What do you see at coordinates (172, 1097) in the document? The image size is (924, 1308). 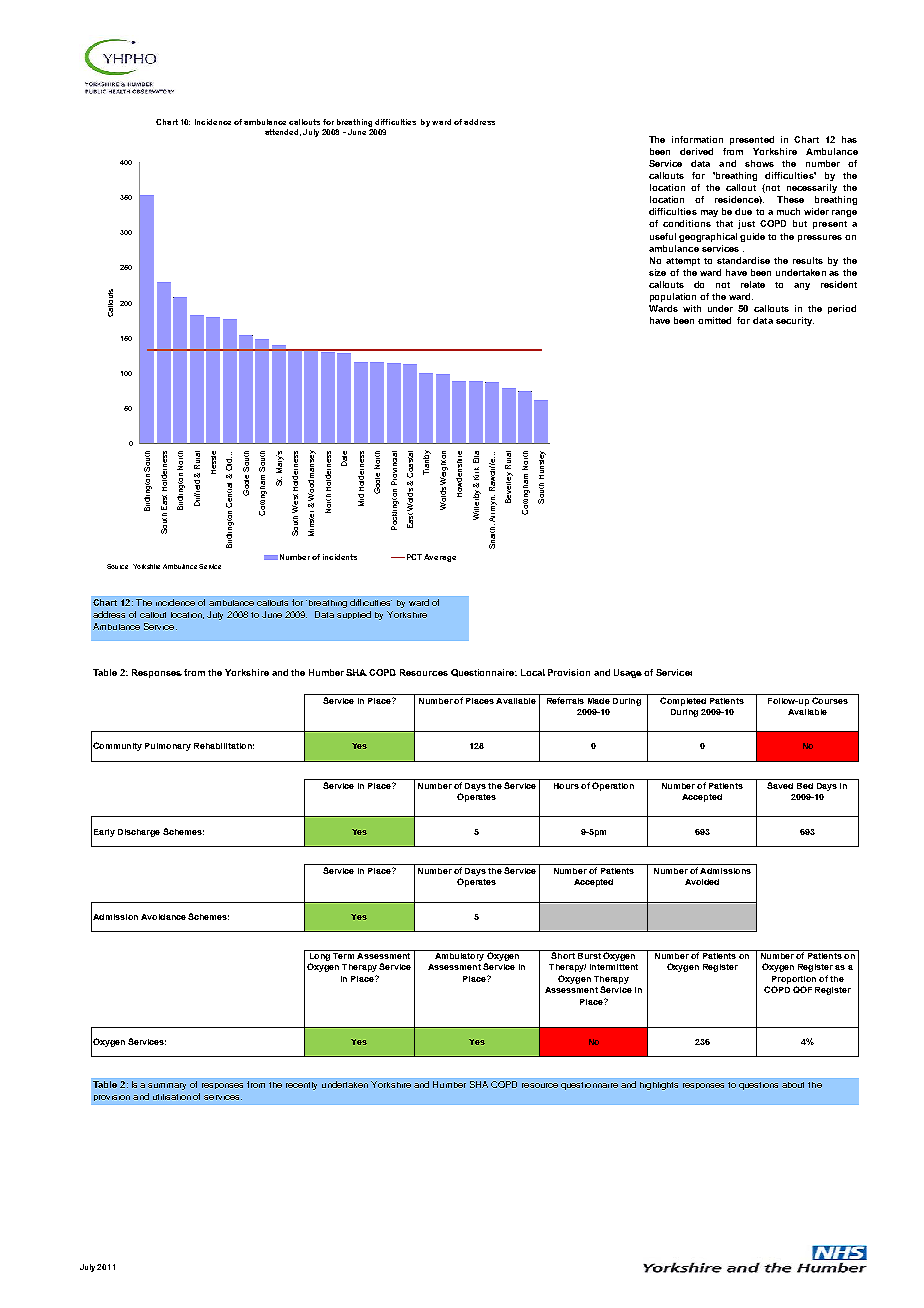 I see `utilisation` at bounding box center [172, 1097].
